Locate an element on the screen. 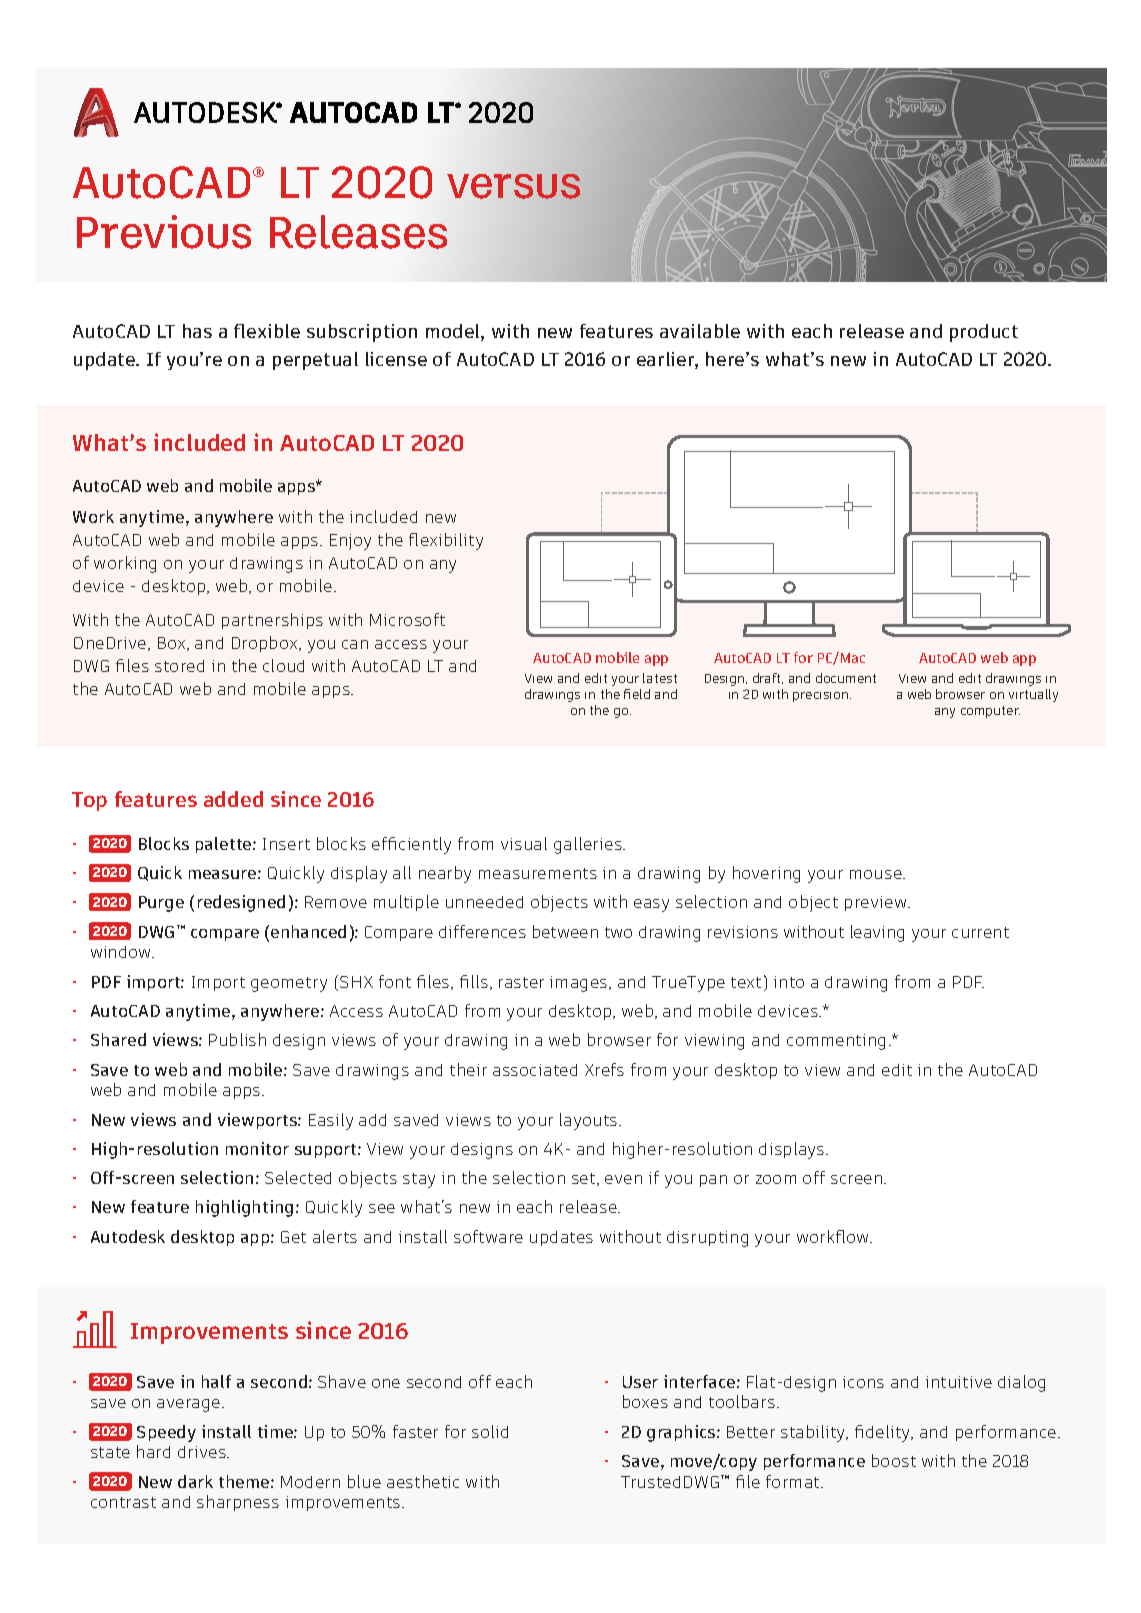 The image size is (1141, 1613). flexibility is located at coordinates (446, 541).
